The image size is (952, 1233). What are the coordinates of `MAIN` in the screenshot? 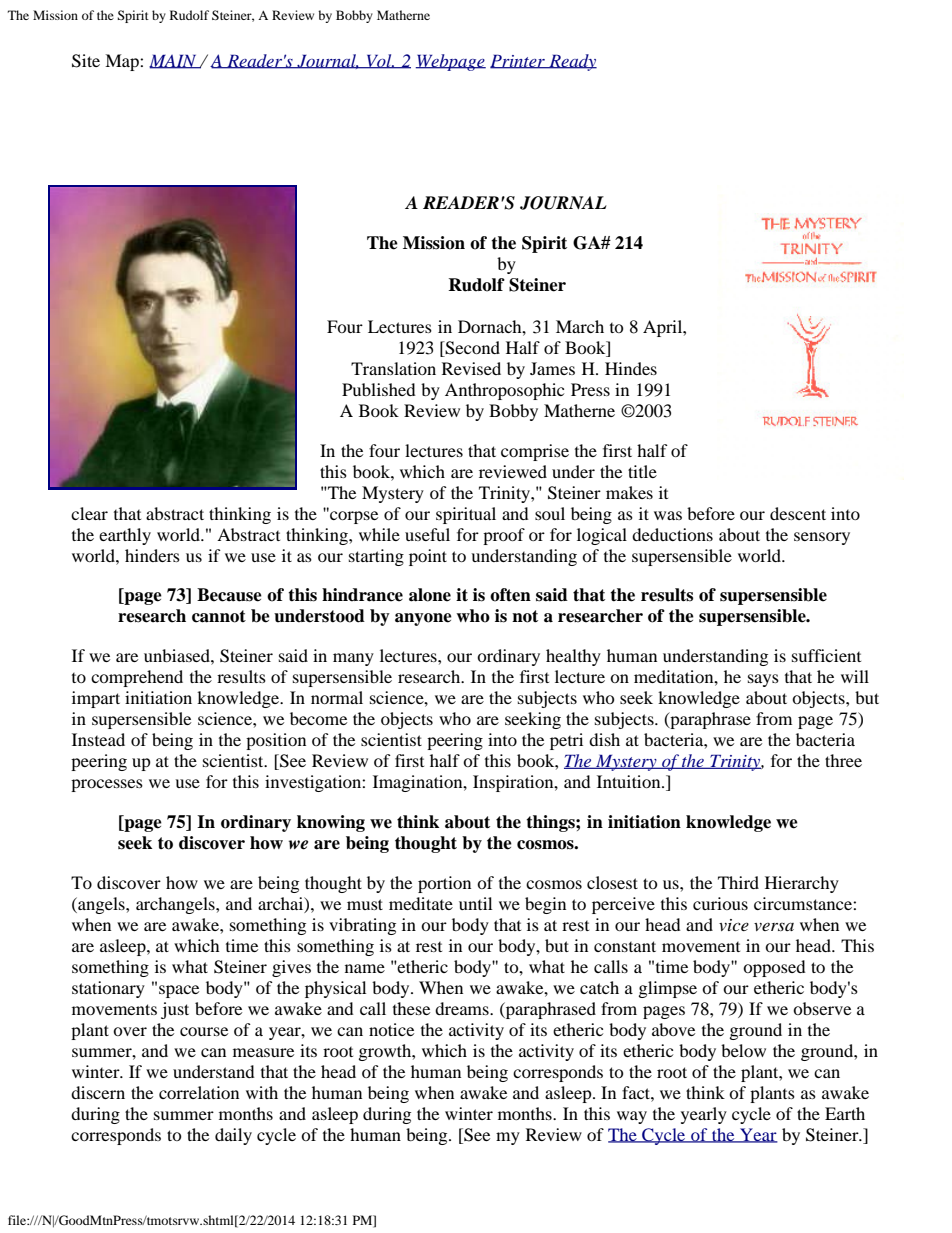 It's located at (174, 61).
